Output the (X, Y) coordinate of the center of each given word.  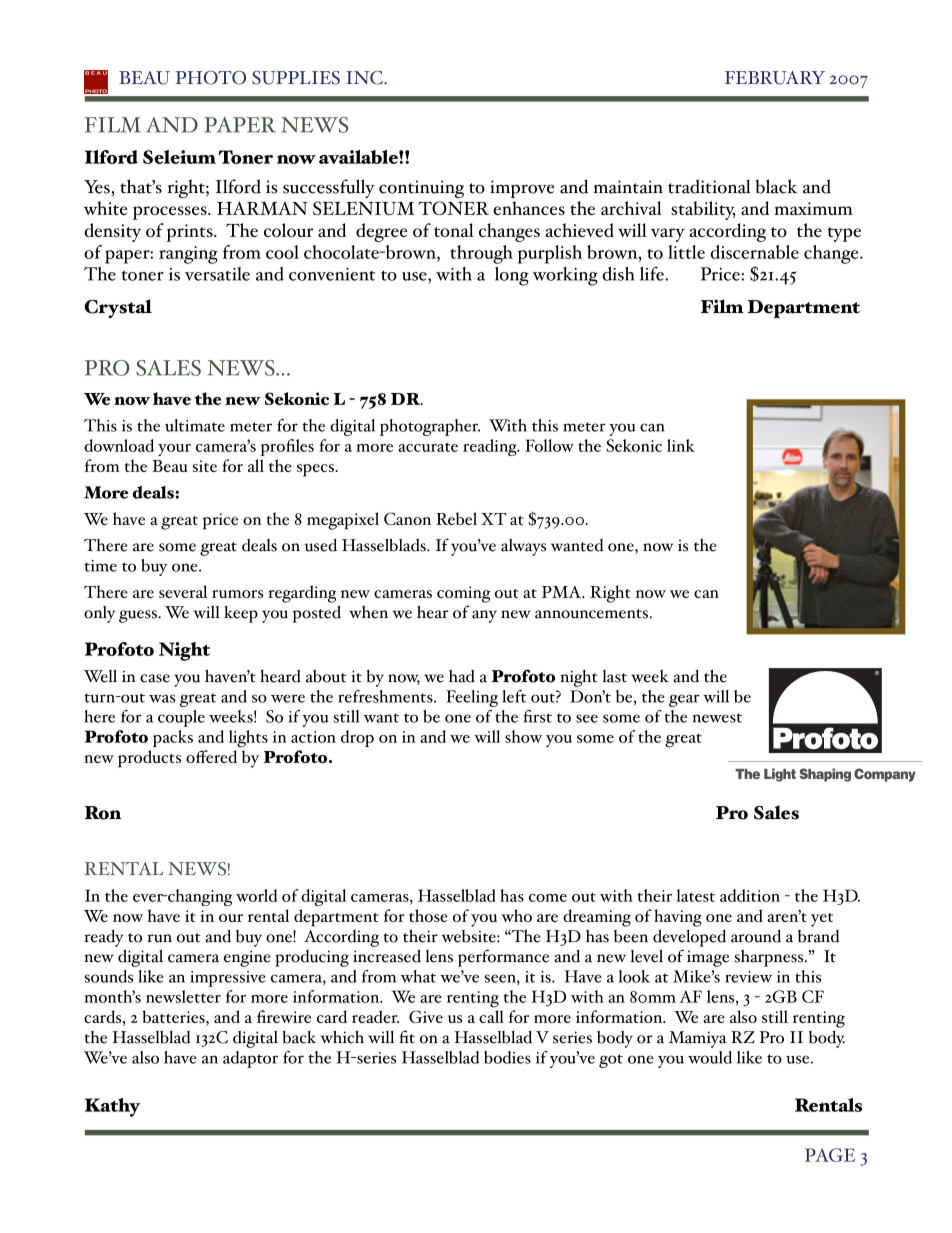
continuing (421, 189)
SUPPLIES (296, 78)
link (681, 445)
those (428, 915)
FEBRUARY (775, 78)
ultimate (195, 425)
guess (139, 616)
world (256, 895)
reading (491, 447)
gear (684, 700)
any (484, 616)
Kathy (112, 1107)
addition (750, 895)
